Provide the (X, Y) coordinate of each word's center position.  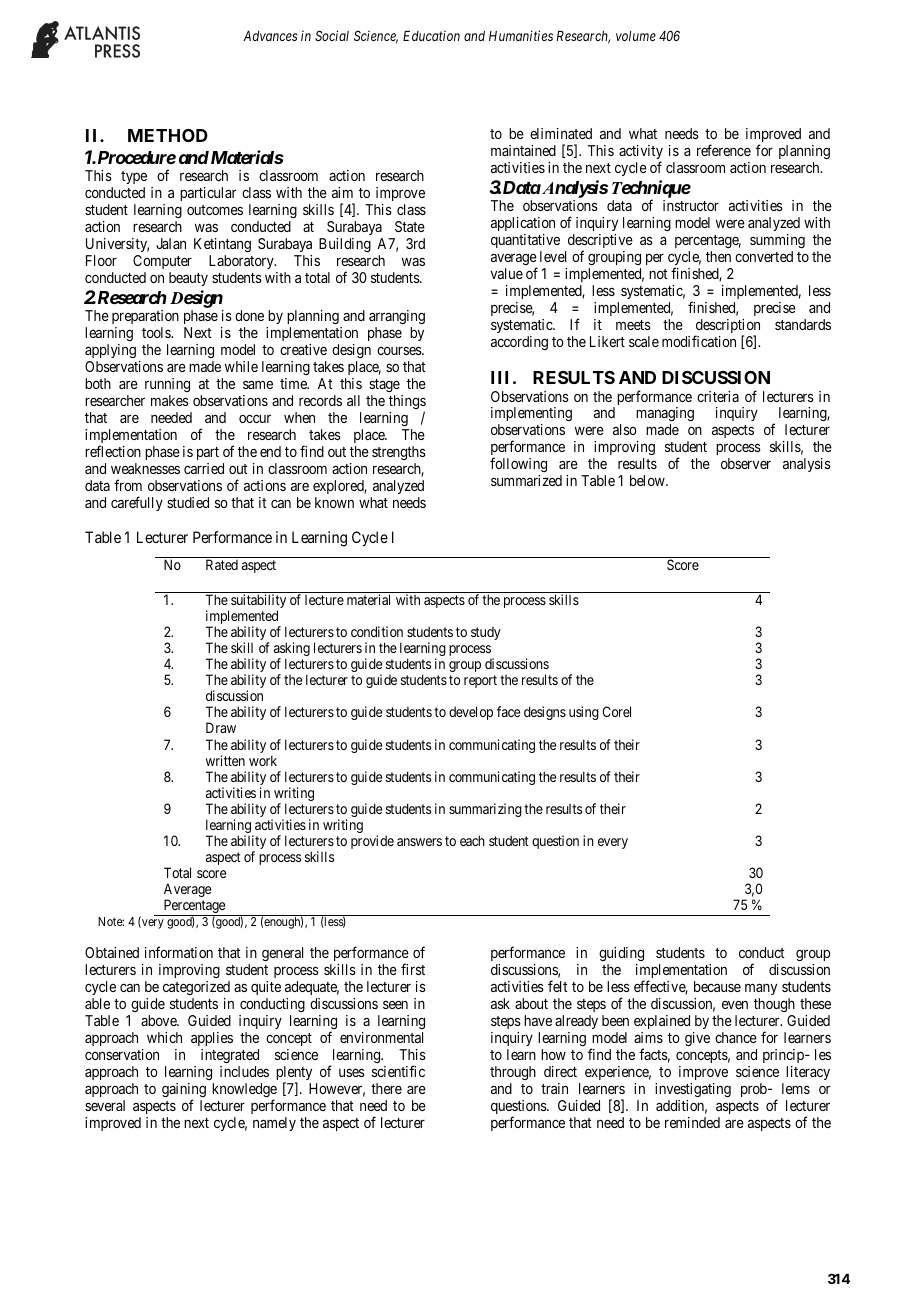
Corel (616, 711)
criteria (718, 396)
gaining (184, 1091)
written (225, 760)
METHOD (168, 135)
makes (170, 400)
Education (431, 35)
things (407, 403)
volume (636, 36)
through (513, 1073)
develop (471, 713)
